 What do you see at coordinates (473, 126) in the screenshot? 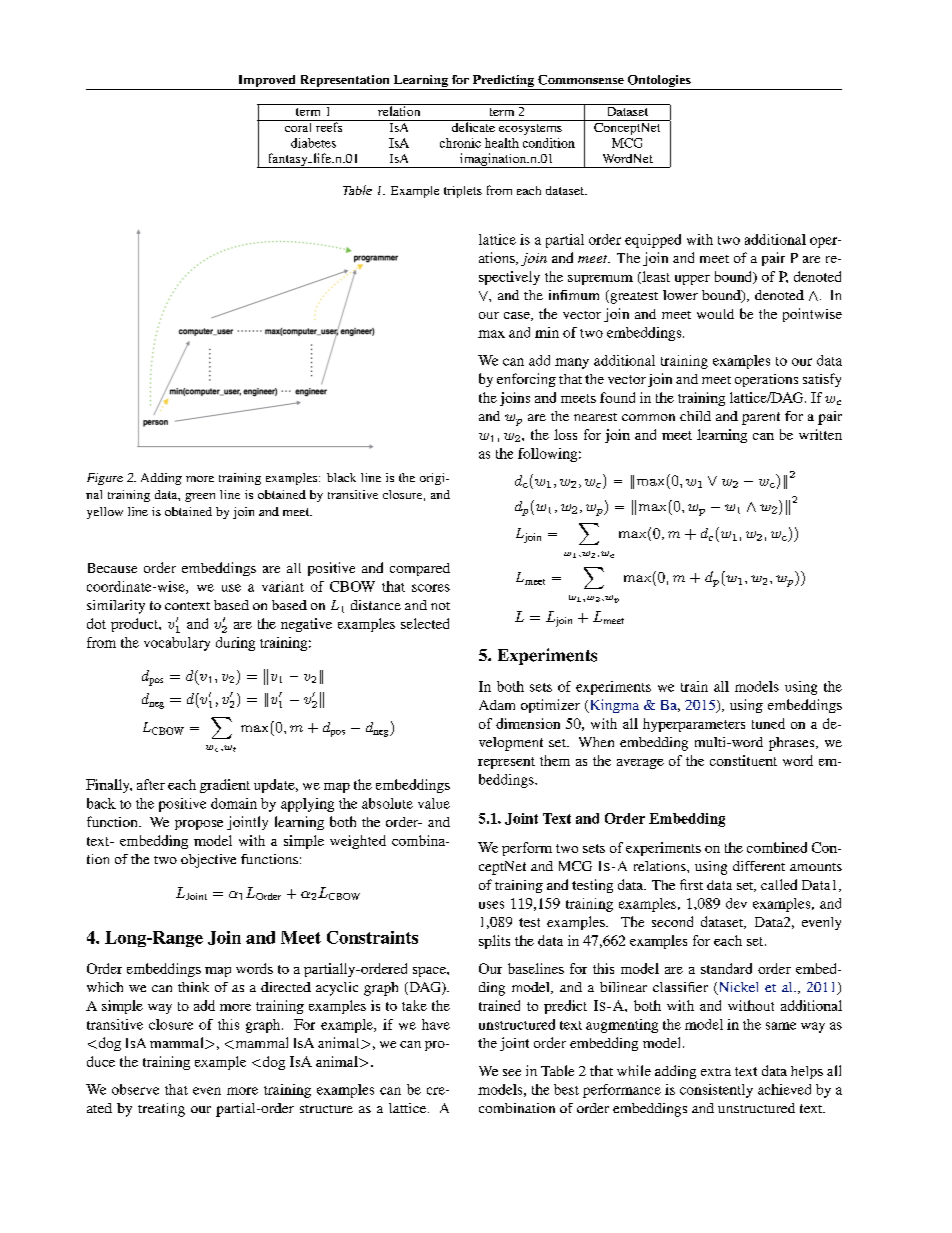
I see `delicate` at bounding box center [473, 126].
